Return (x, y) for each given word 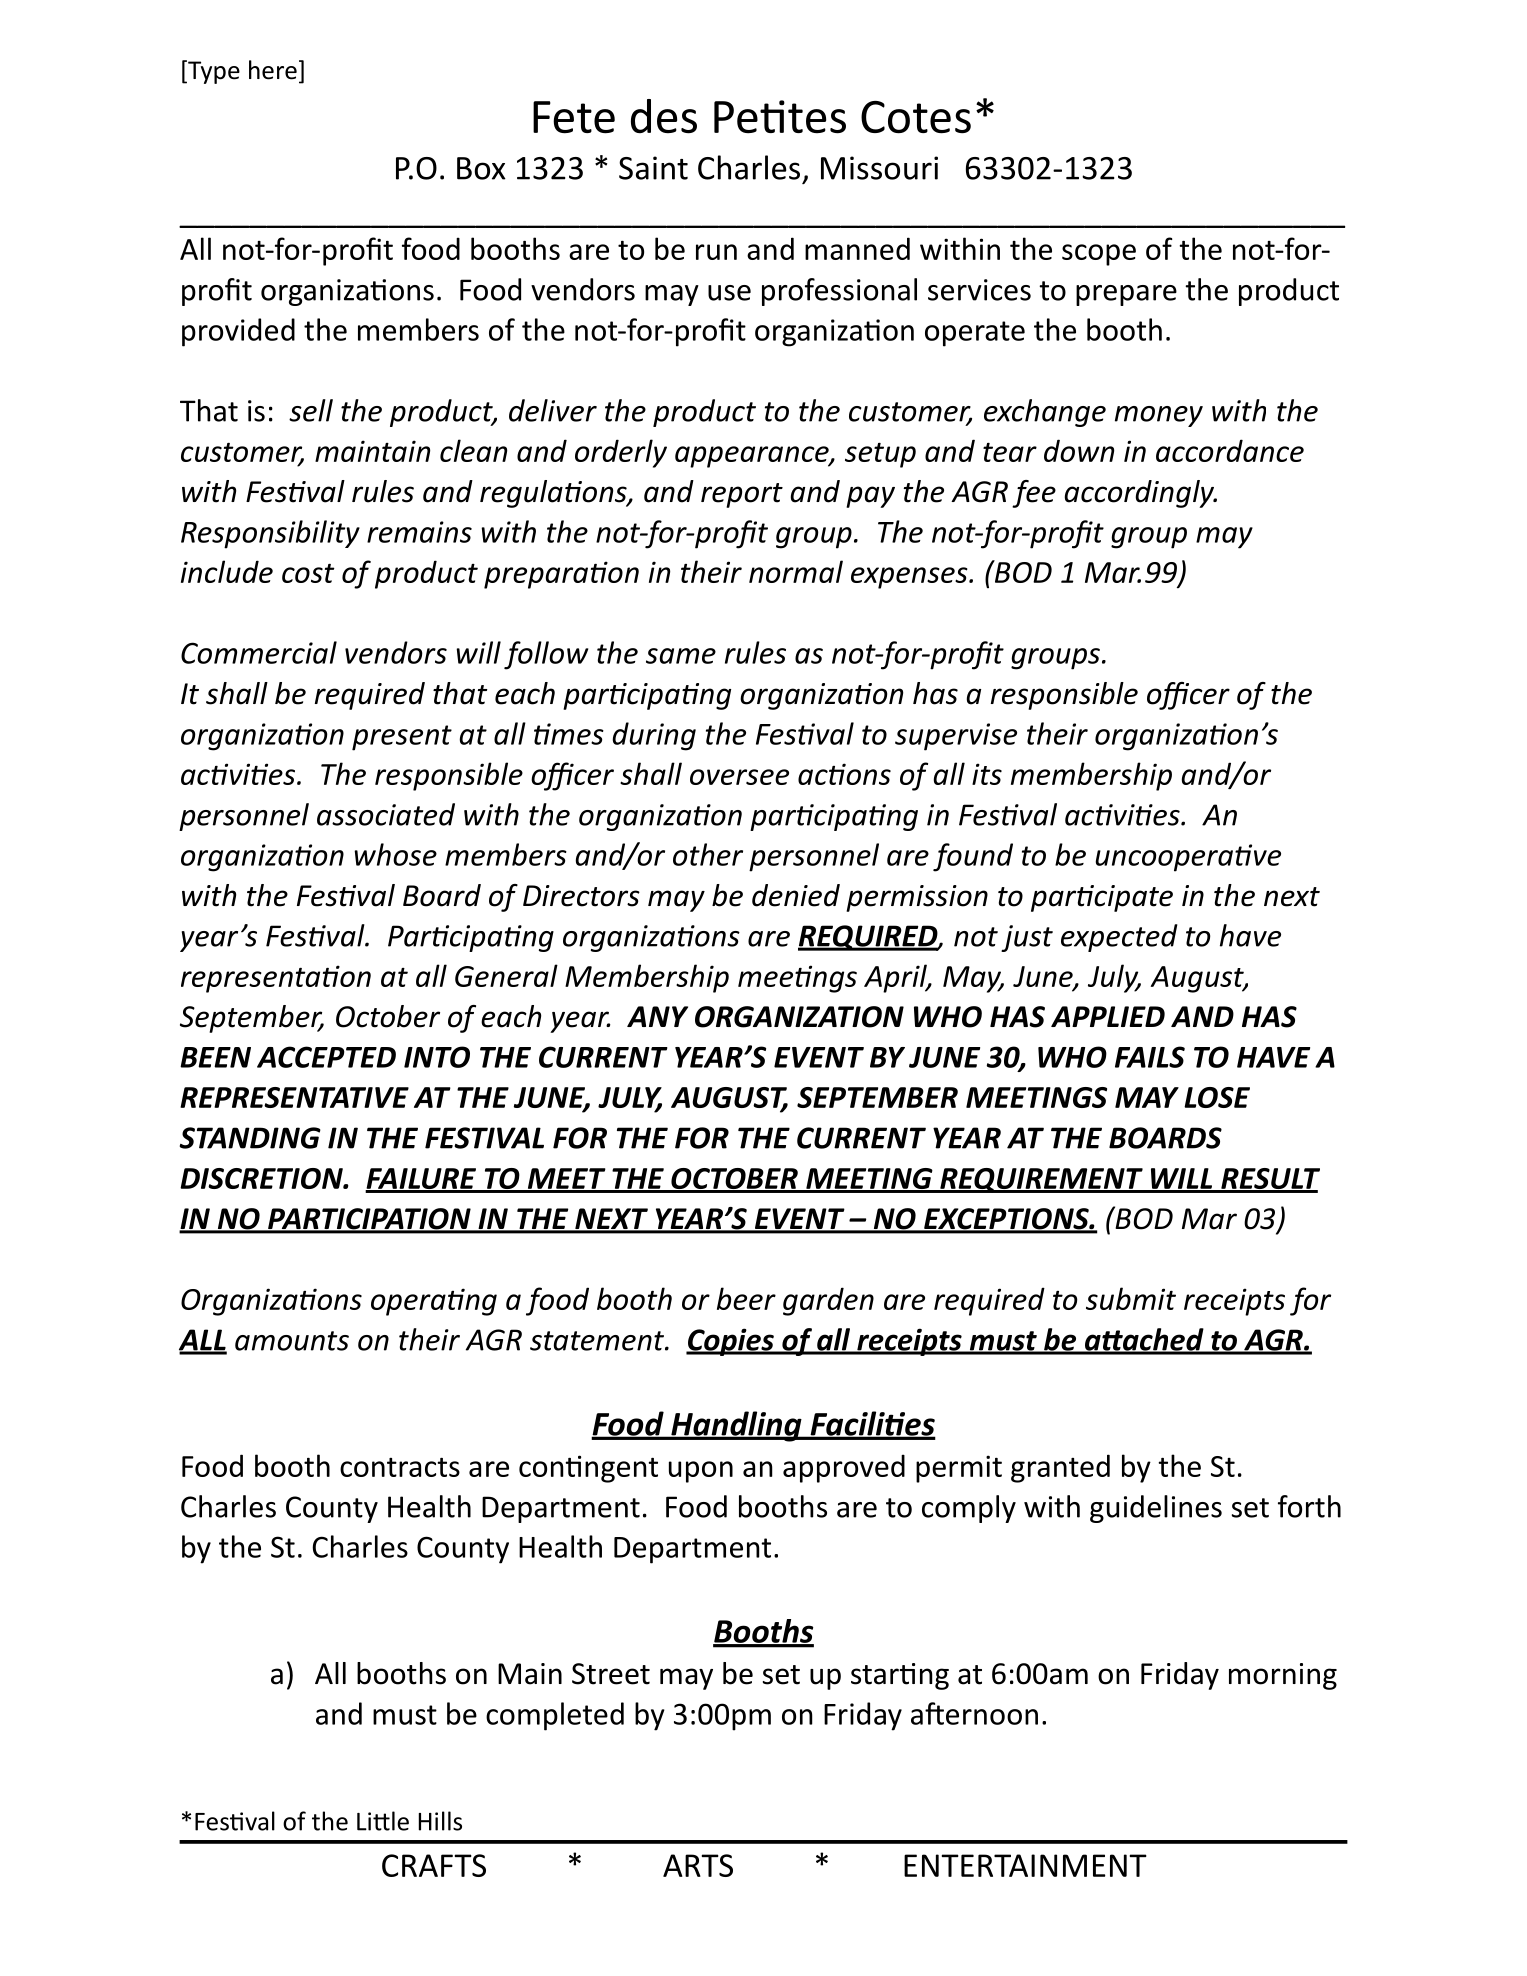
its (987, 774)
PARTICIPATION (369, 1220)
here (273, 70)
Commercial (259, 652)
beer (746, 1298)
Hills (440, 1821)
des (664, 116)
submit (1131, 1298)
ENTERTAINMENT (1025, 1865)
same (681, 656)
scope (1099, 255)
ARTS (698, 1865)
